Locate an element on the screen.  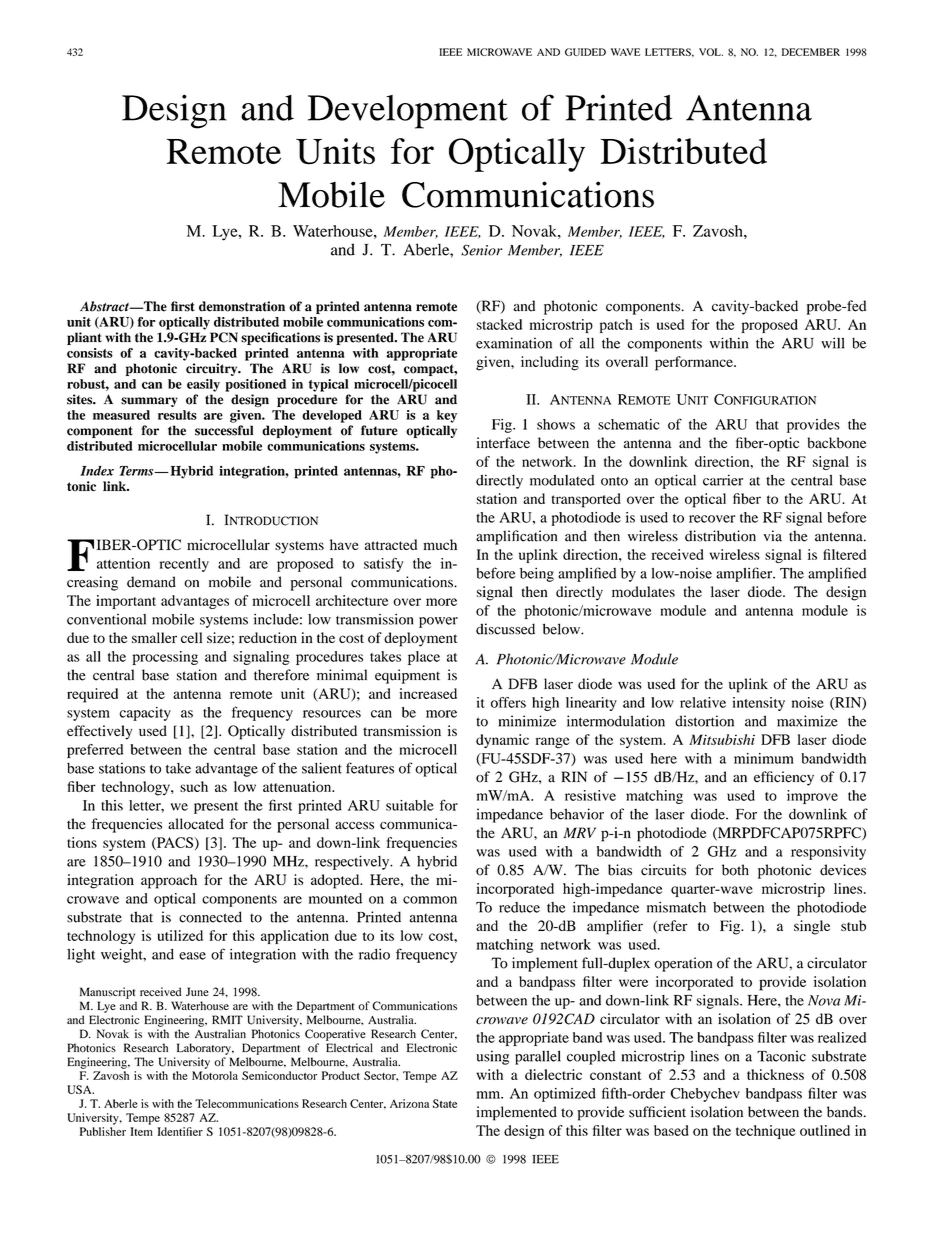
key is located at coordinates (447, 416).
